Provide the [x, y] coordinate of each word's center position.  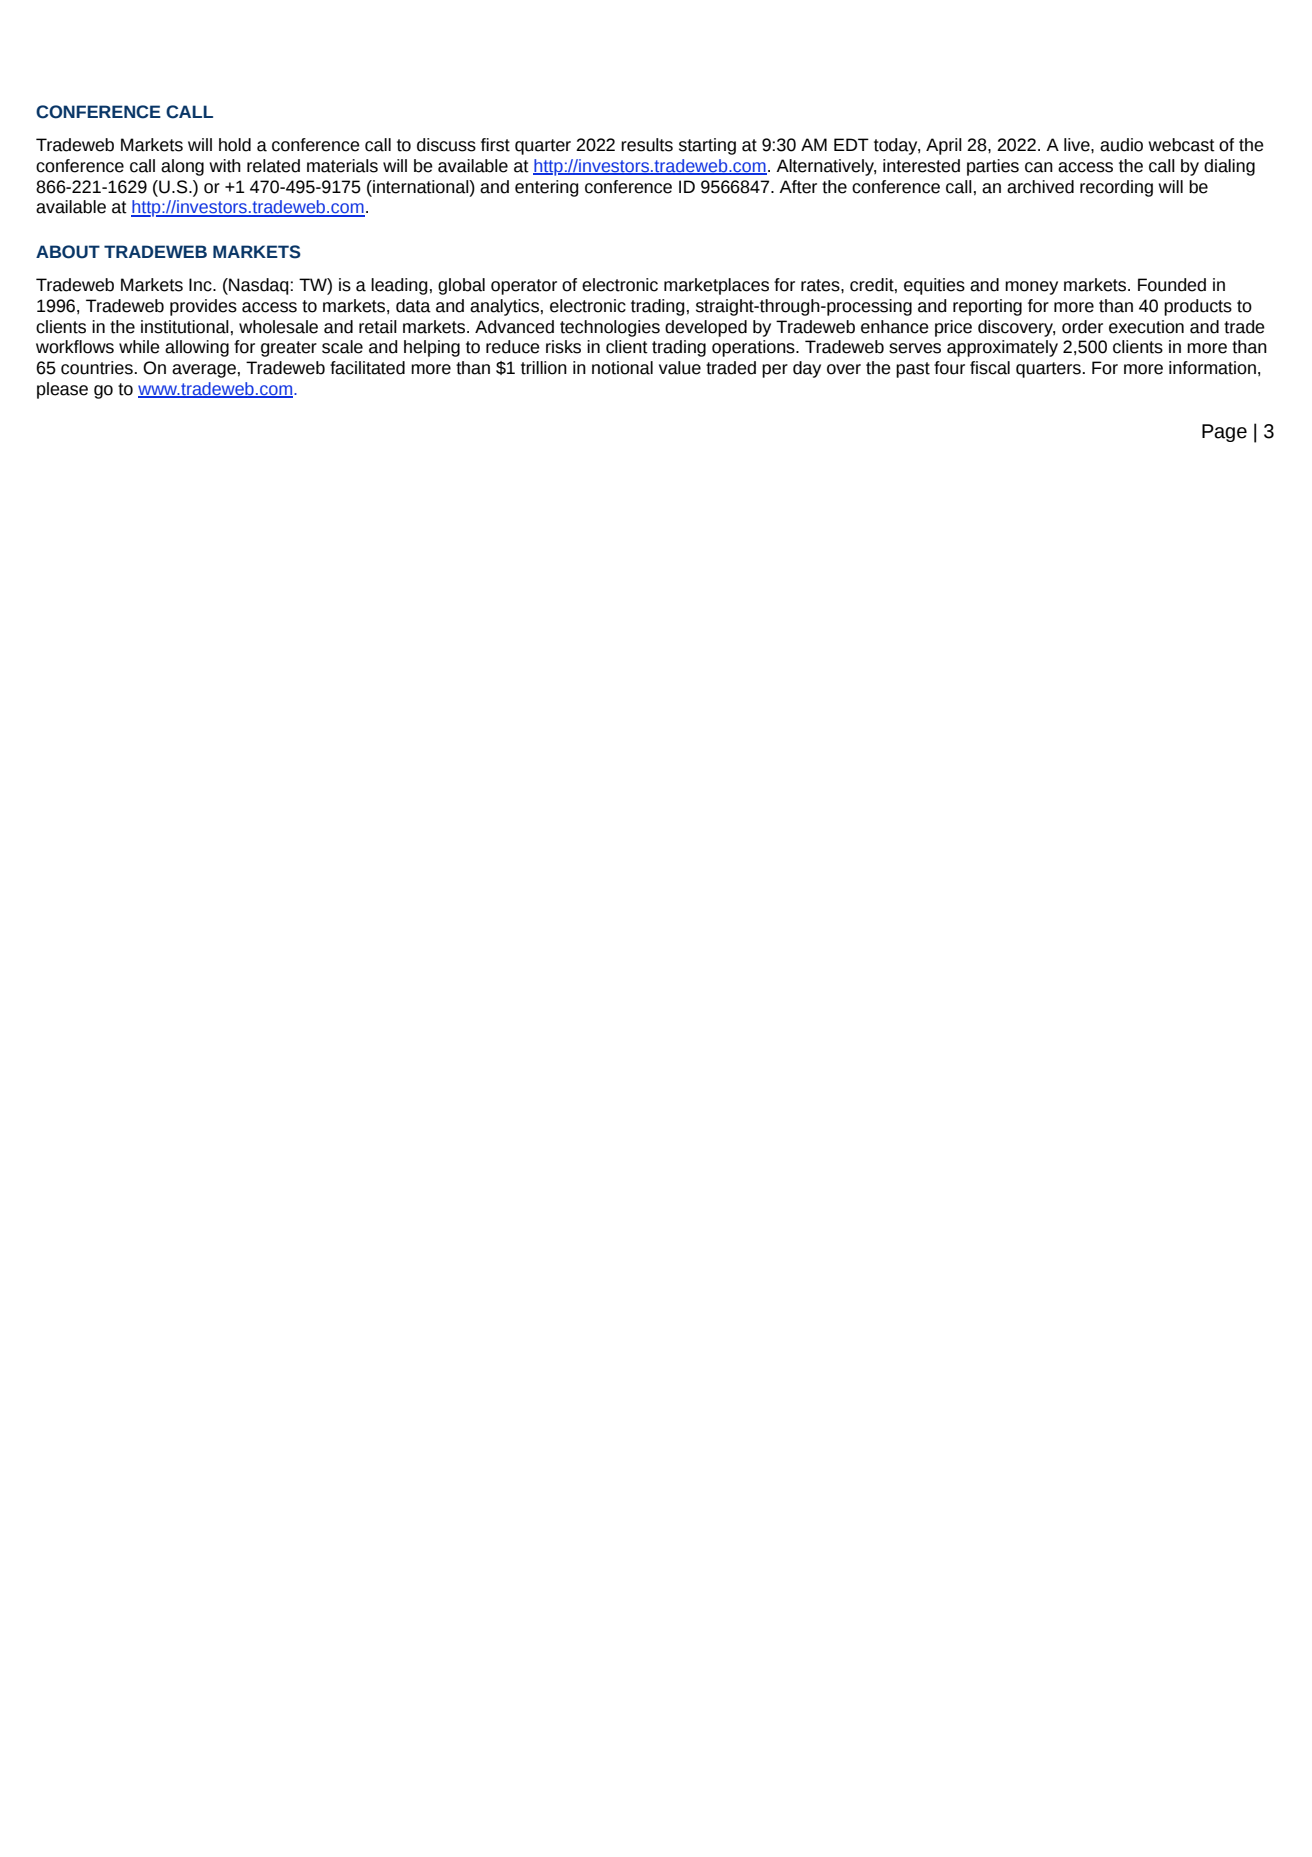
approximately [1002, 348]
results [647, 145]
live [1078, 145]
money [1031, 288]
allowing [197, 348]
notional [622, 368]
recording [1116, 188]
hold [235, 145]
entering [547, 188]
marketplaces [716, 286]
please [62, 390]
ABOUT [68, 252]
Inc [201, 285]
